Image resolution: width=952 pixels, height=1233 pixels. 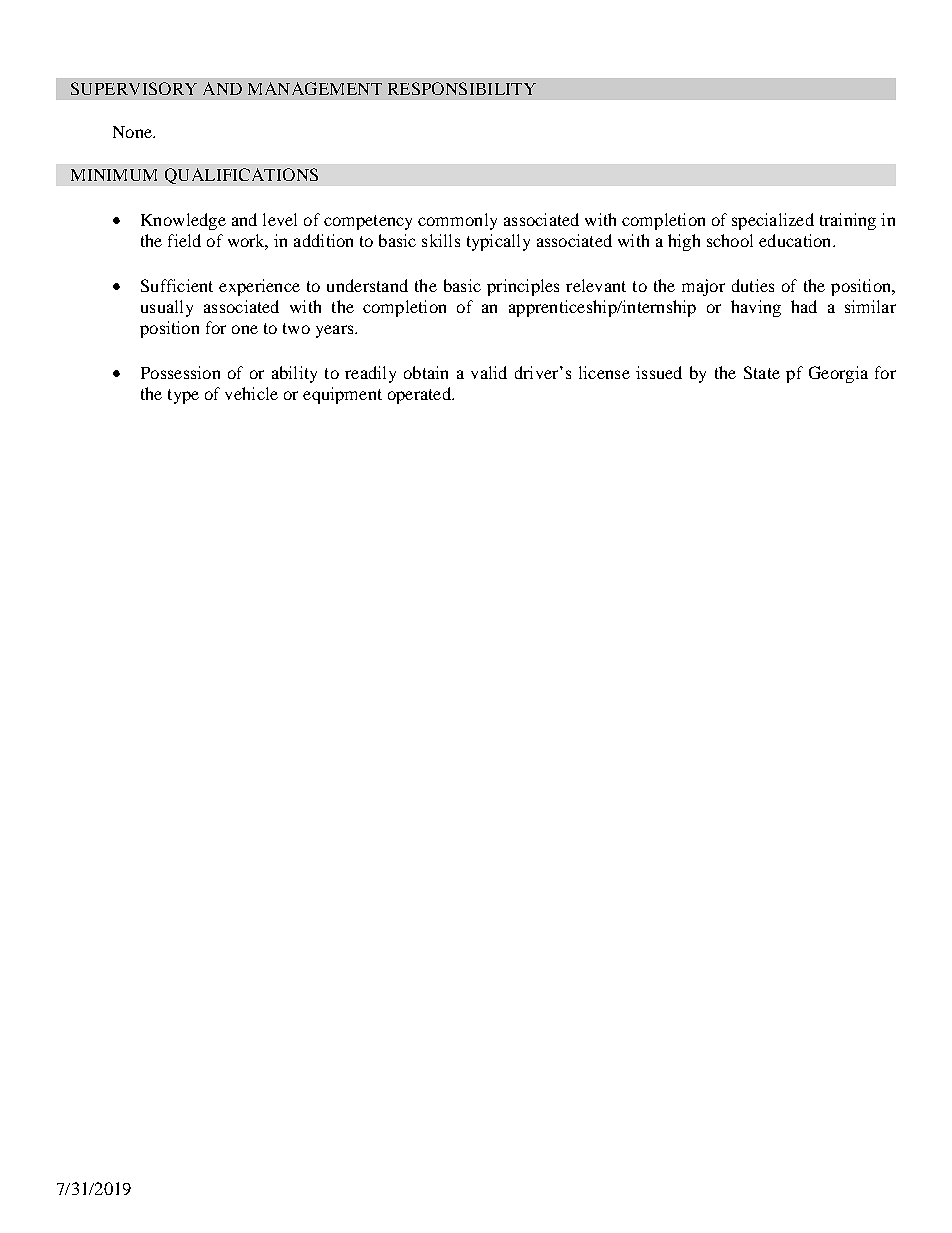 I want to click on SUPERVISORY, so click(x=134, y=88).
